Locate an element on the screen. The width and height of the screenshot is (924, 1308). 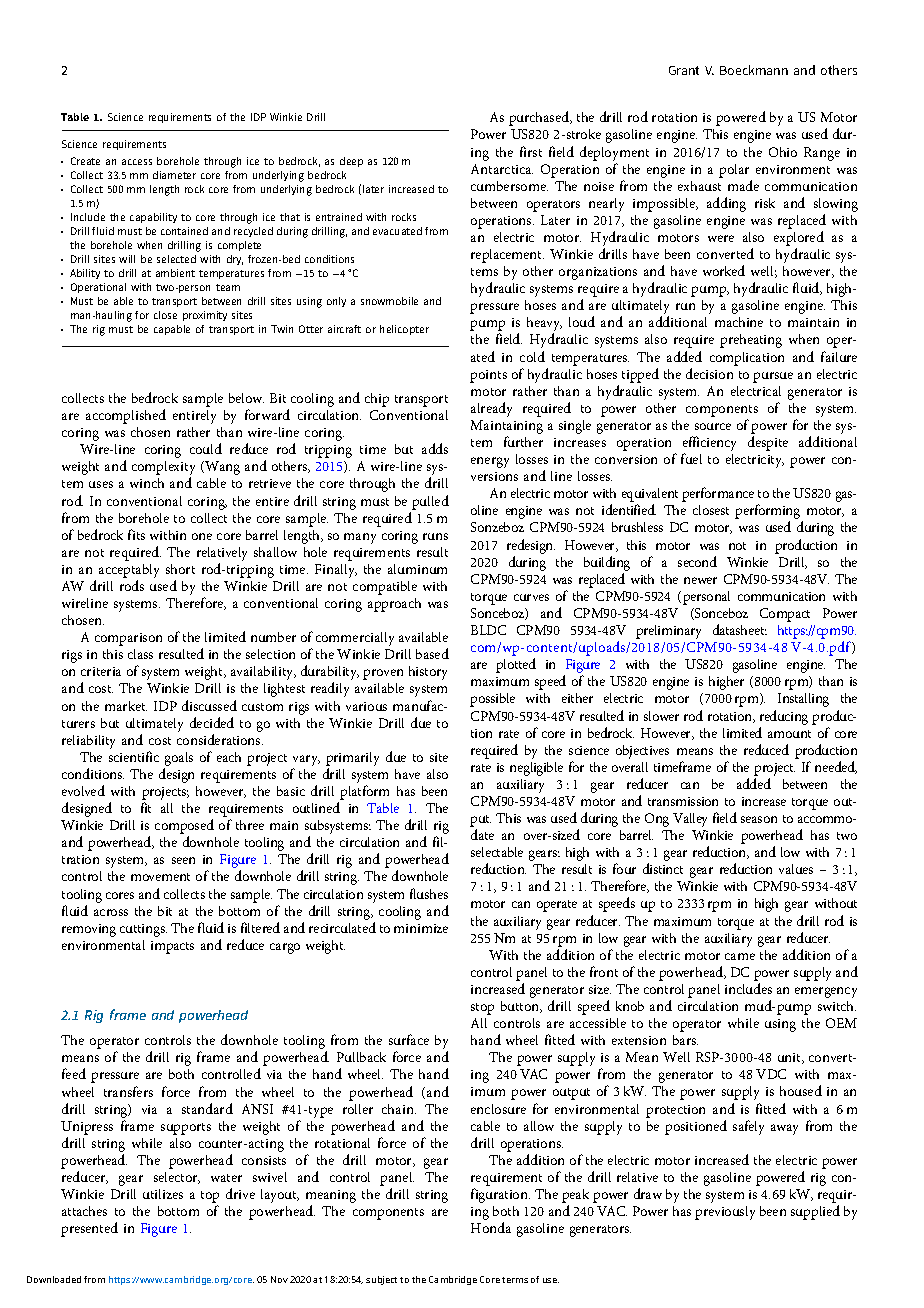
Honda is located at coordinates (491, 1227).
